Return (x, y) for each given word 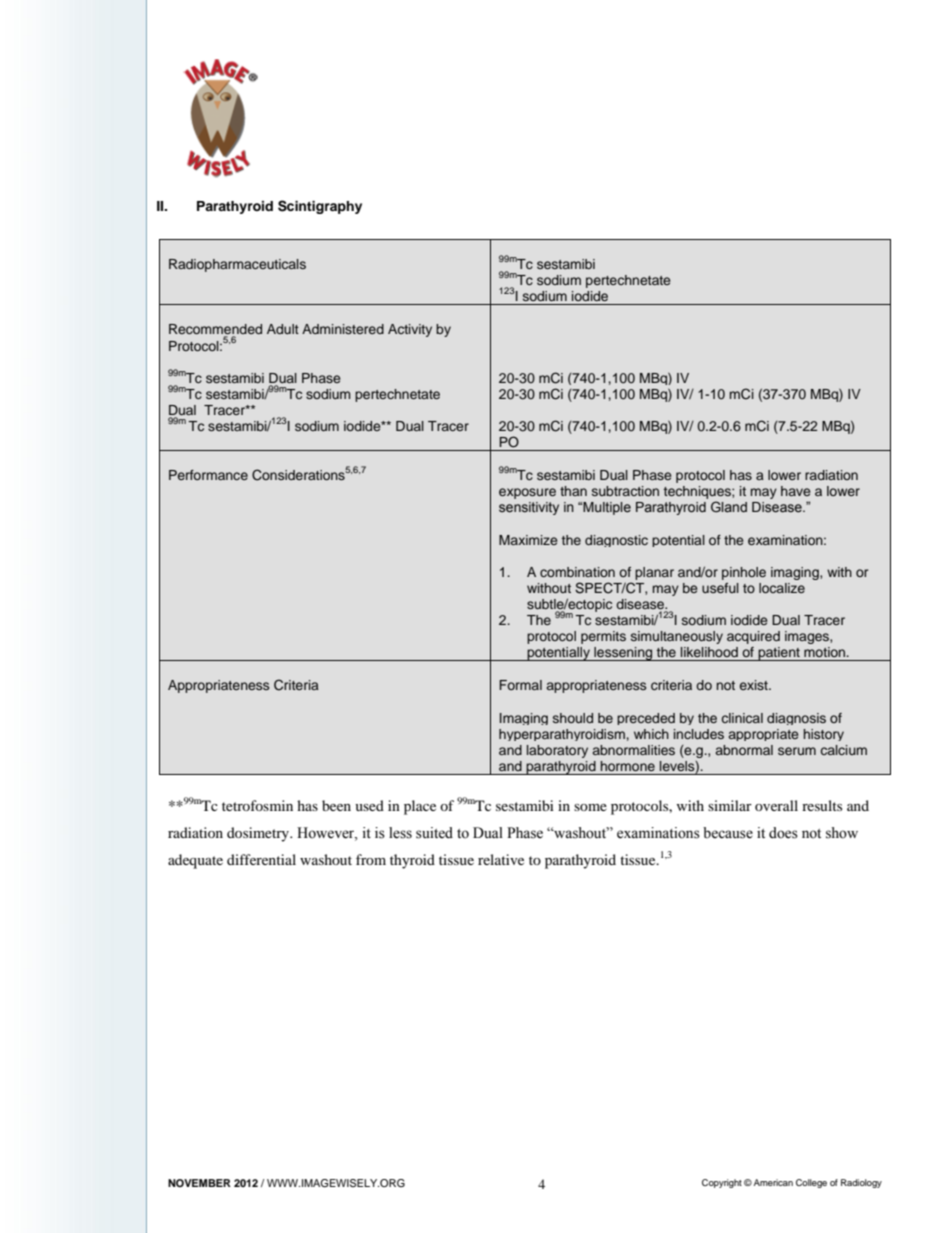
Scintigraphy (320, 207)
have (796, 491)
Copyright (722, 1183)
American (773, 1182)
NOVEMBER (199, 1183)
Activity (410, 330)
